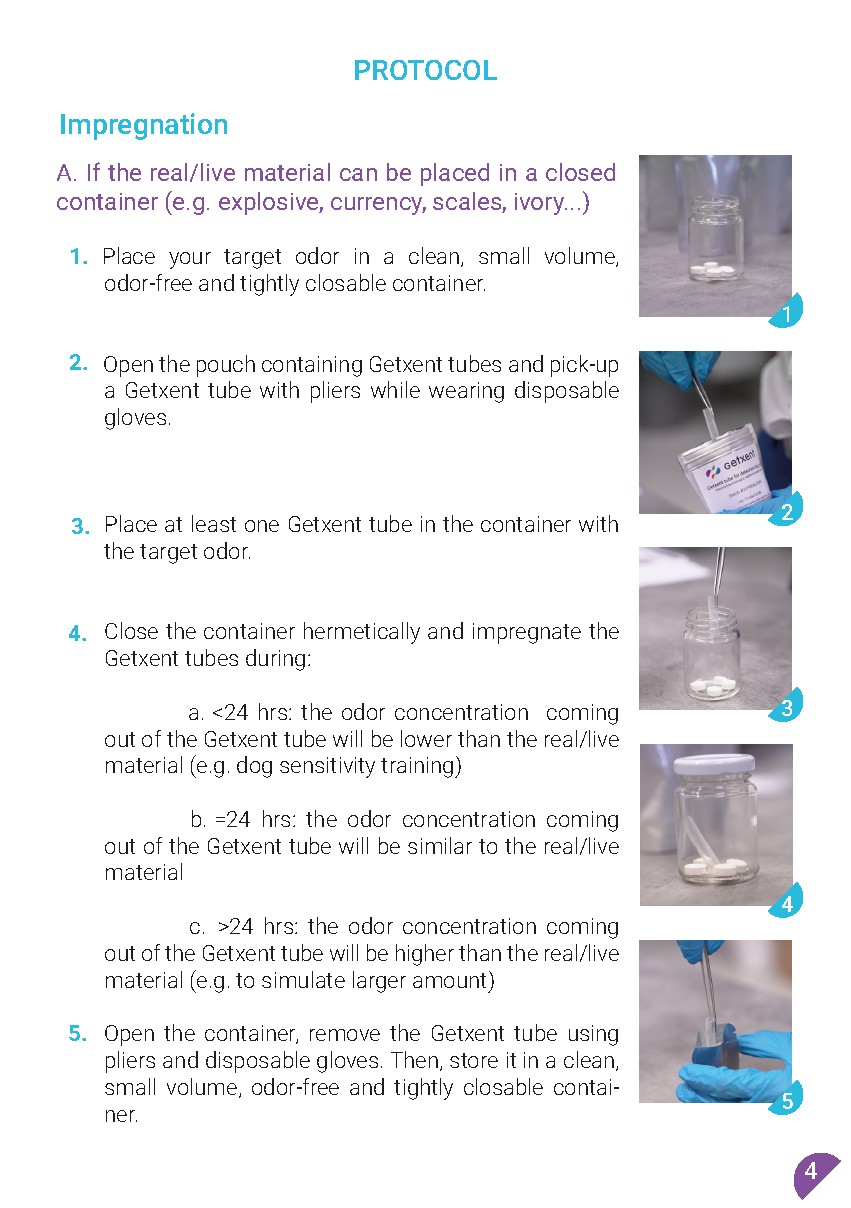  Describe the element at coordinates (214, 523) in the screenshot. I see `least` at that location.
